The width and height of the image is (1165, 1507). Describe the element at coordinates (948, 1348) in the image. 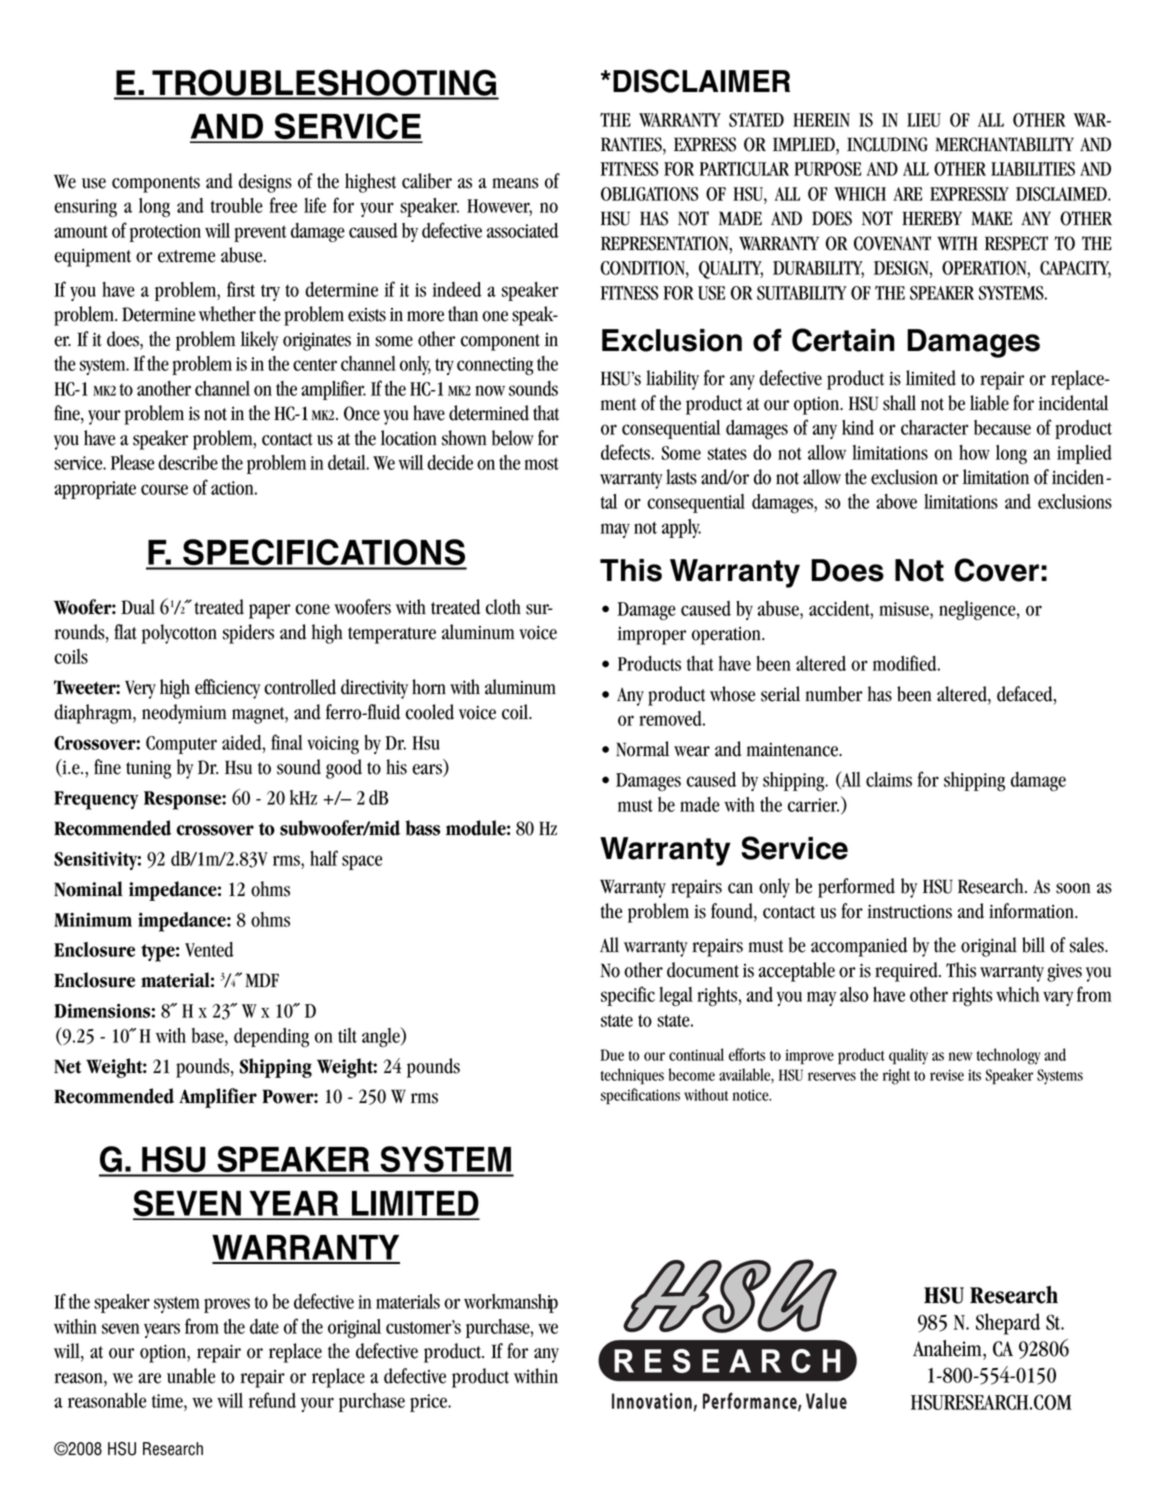

I see `Anaheim` at that location.
